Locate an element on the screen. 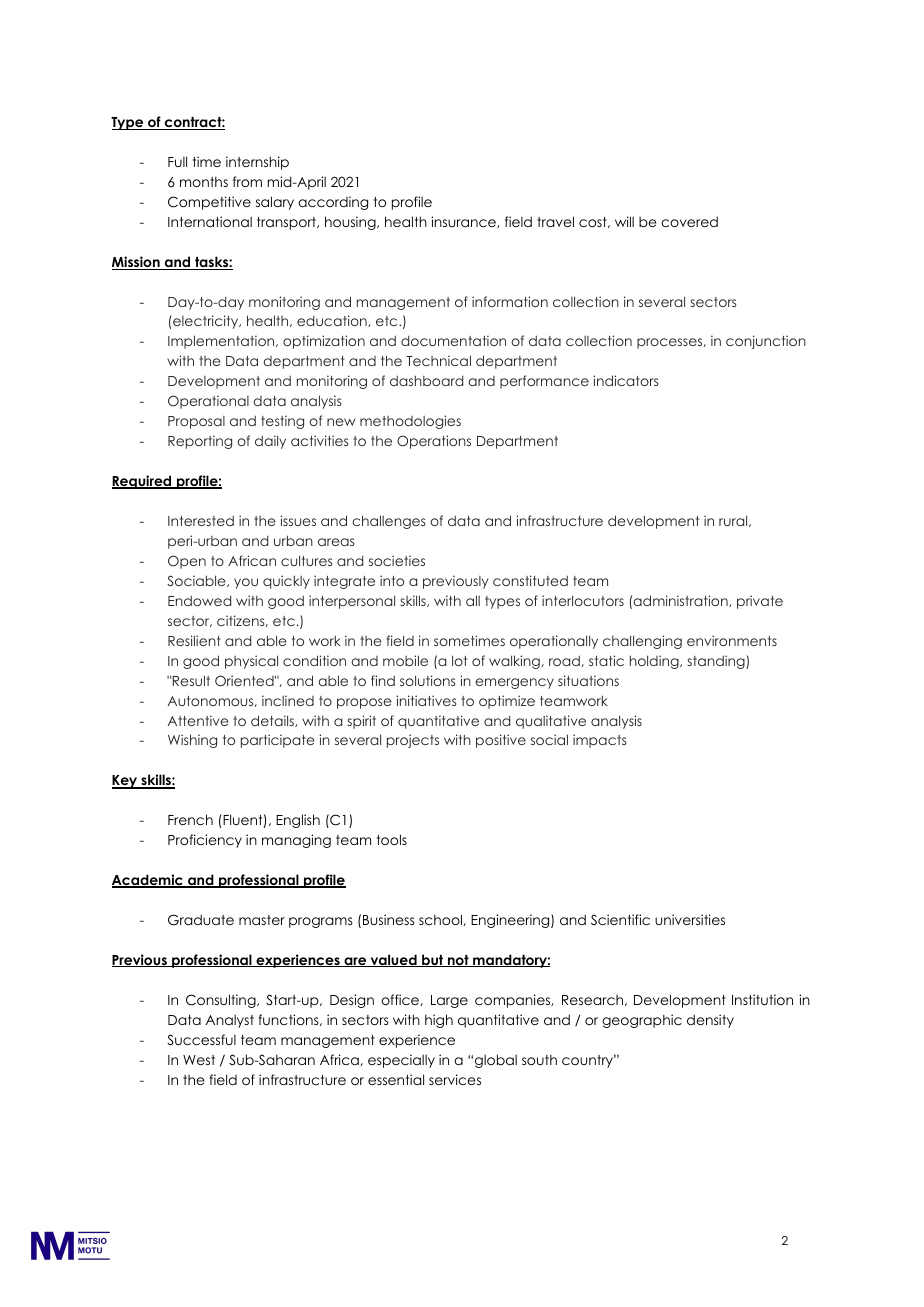 The height and width of the screenshot is (1307, 924). rural is located at coordinates (733, 520).
